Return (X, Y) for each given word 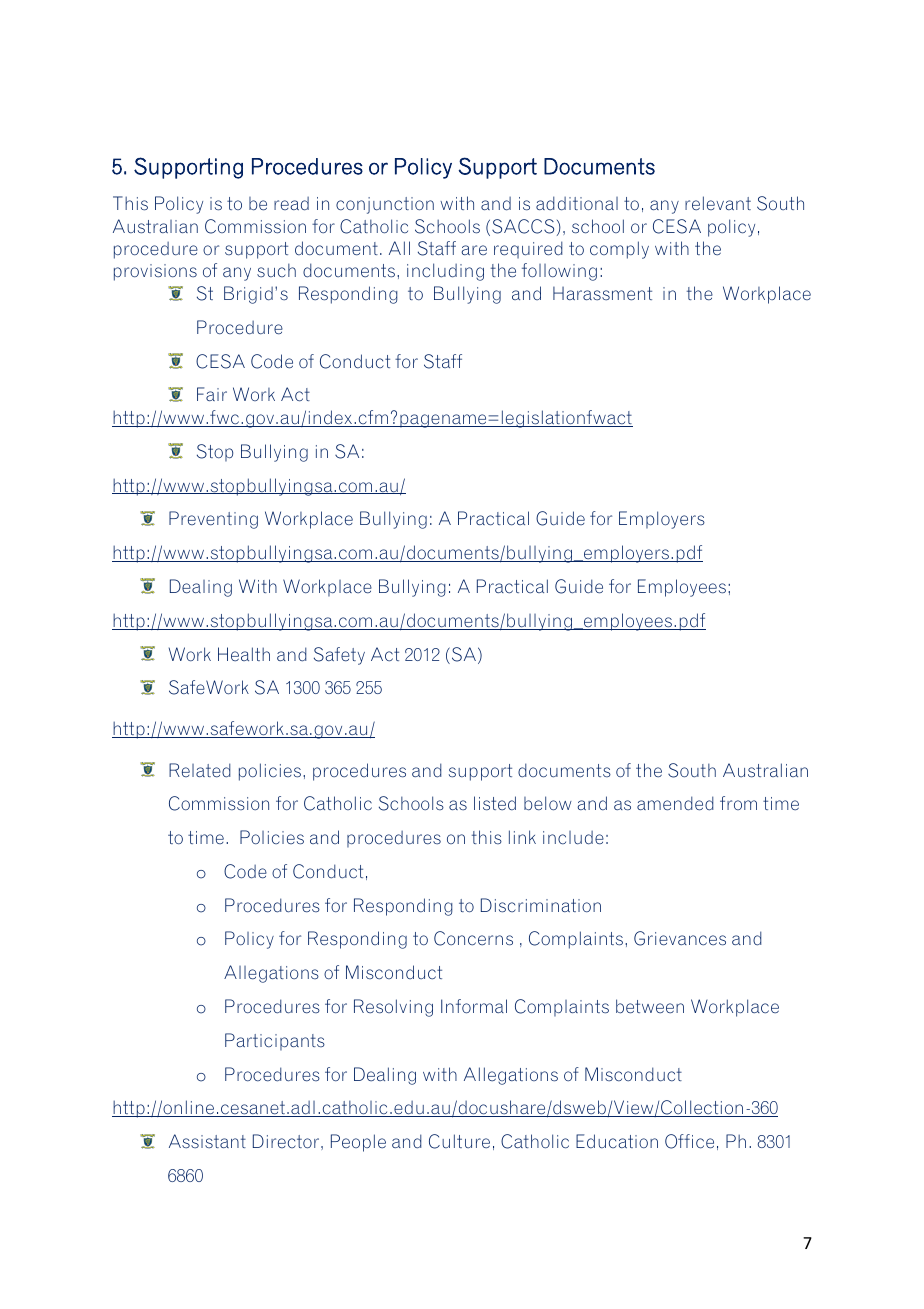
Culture (459, 1141)
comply (619, 250)
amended (675, 803)
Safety (339, 656)
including (445, 272)
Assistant (207, 1141)
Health (244, 654)
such (276, 270)
